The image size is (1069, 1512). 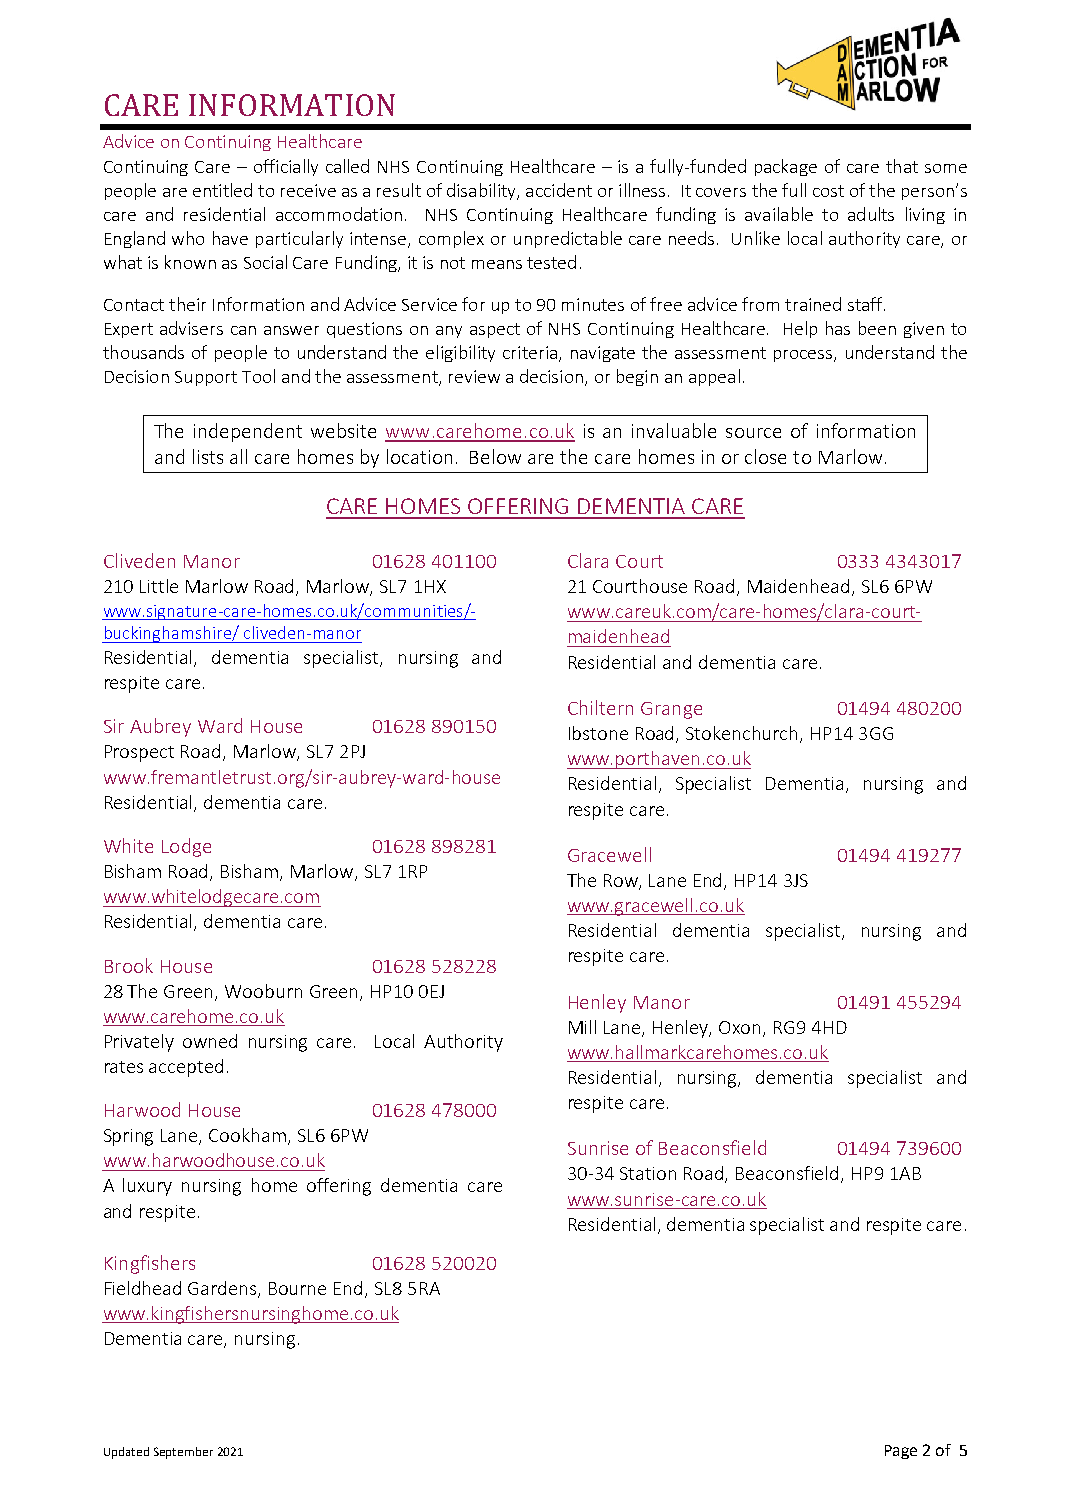 I want to click on September, so click(x=183, y=1453).
